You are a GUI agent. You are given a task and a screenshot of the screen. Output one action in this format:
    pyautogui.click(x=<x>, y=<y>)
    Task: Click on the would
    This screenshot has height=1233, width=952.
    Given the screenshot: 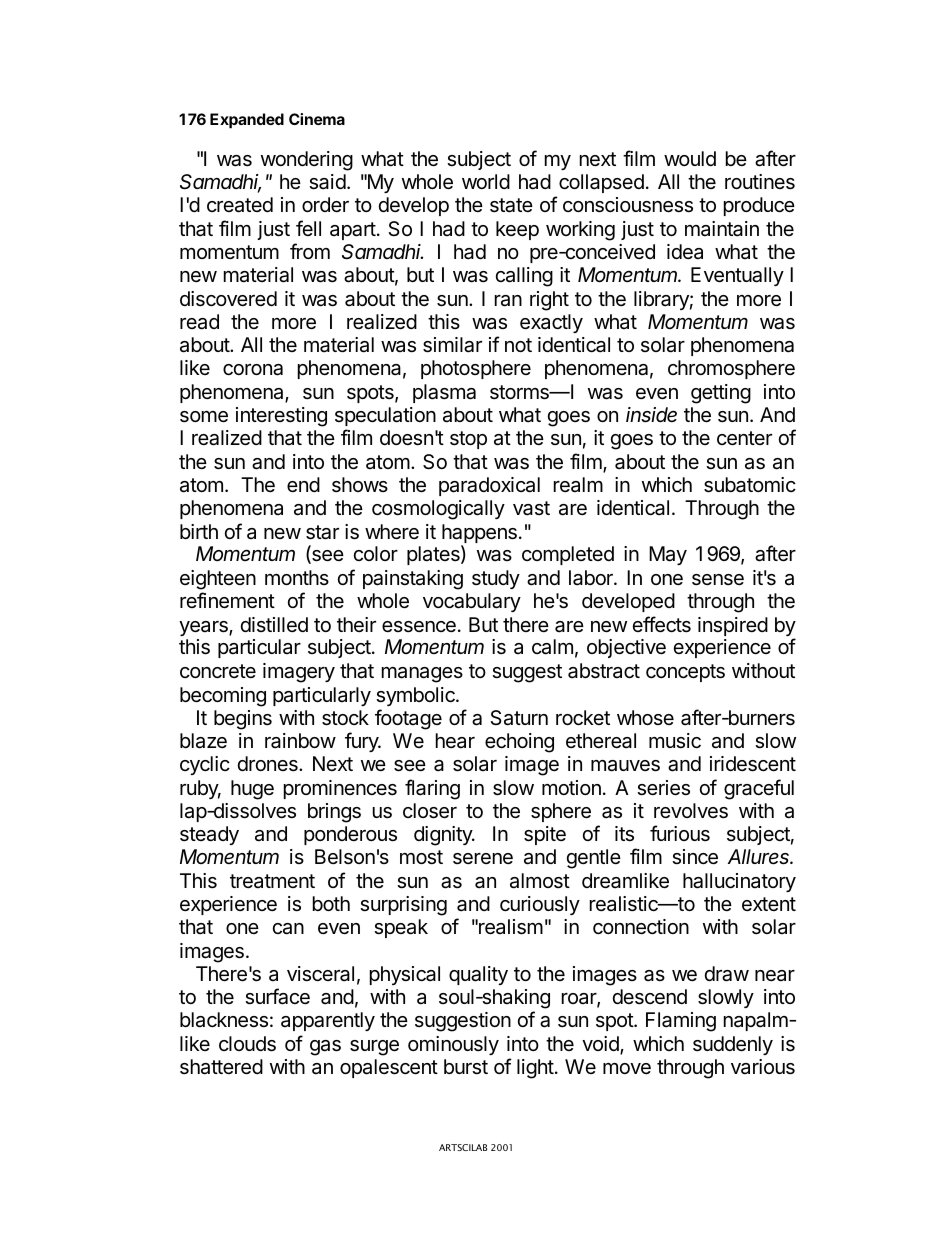 What is the action you would take?
    pyautogui.click(x=690, y=158)
